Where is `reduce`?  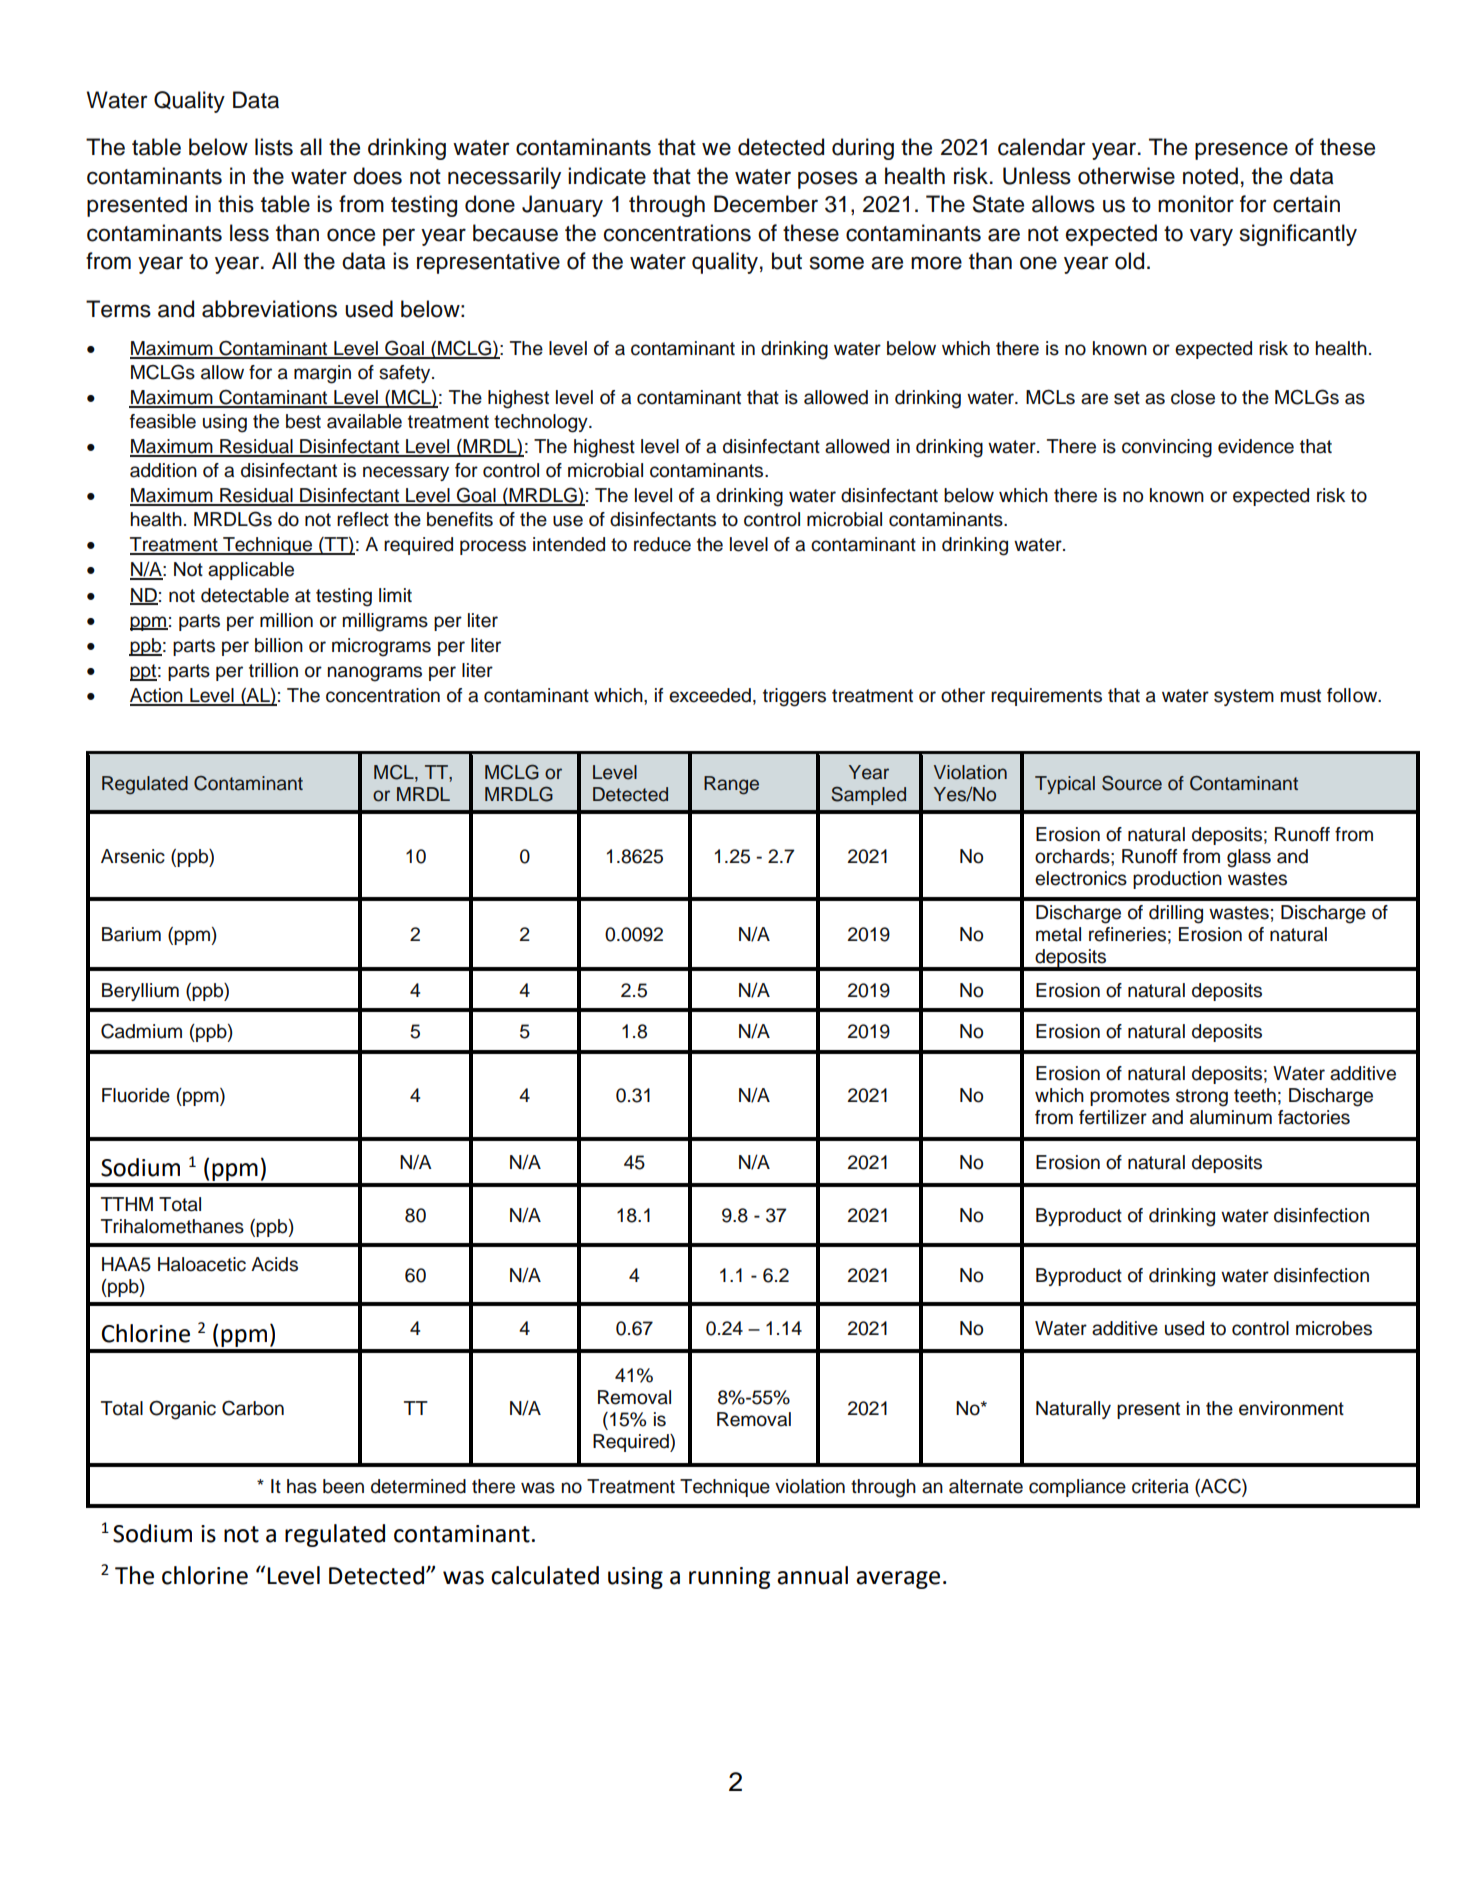 reduce is located at coordinates (662, 544).
